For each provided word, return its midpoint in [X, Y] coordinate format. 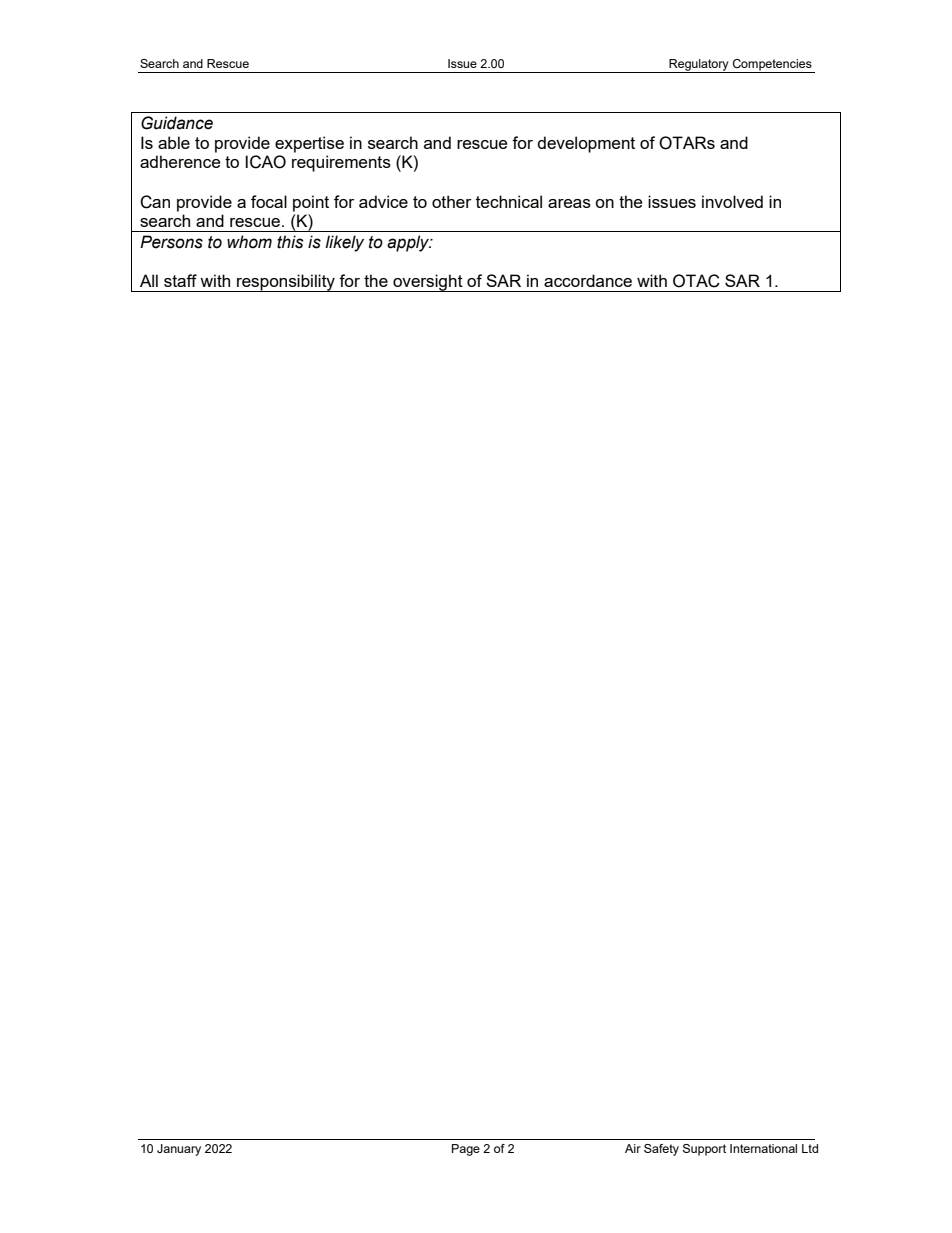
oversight [428, 283]
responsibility [286, 283]
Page [466, 1150]
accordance [588, 280]
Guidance [177, 123]
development [586, 144]
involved [732, 201]
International [763, 1148]
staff [180, 280]
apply [409, 243]
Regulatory [699, 66]
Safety [661, 1150]
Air [633, 1148]
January [179, 1150]
